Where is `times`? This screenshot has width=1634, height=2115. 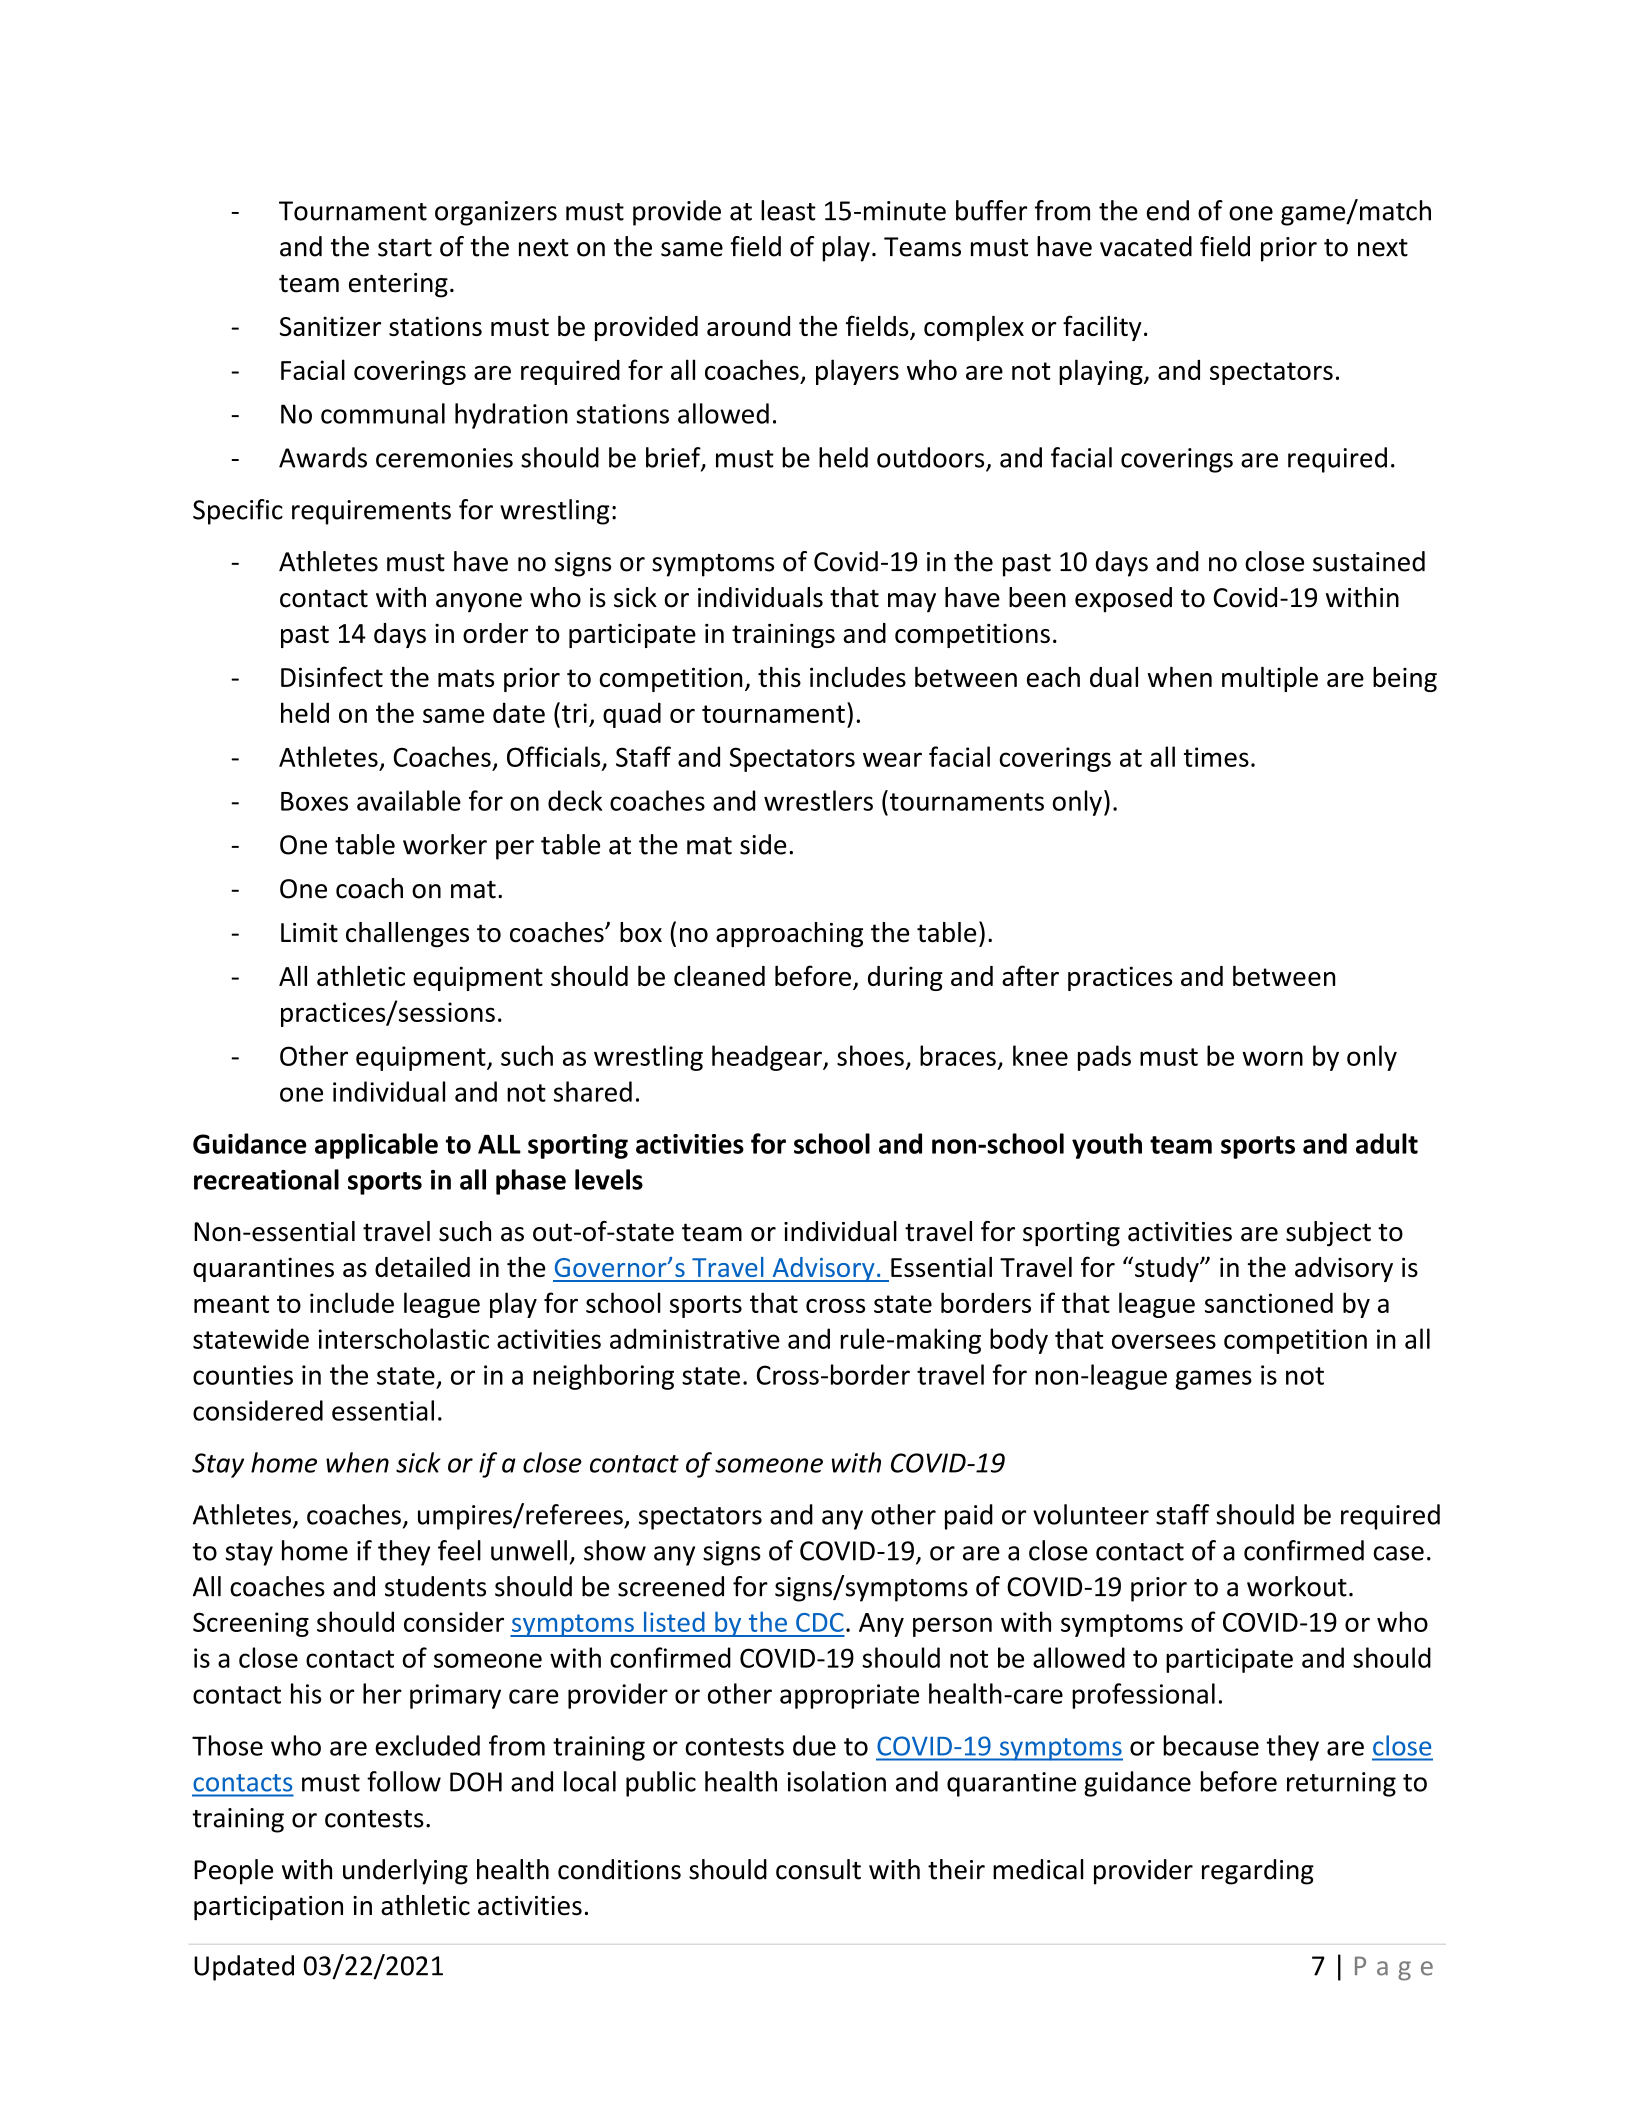
times is located at coordinates (1216, 757).
